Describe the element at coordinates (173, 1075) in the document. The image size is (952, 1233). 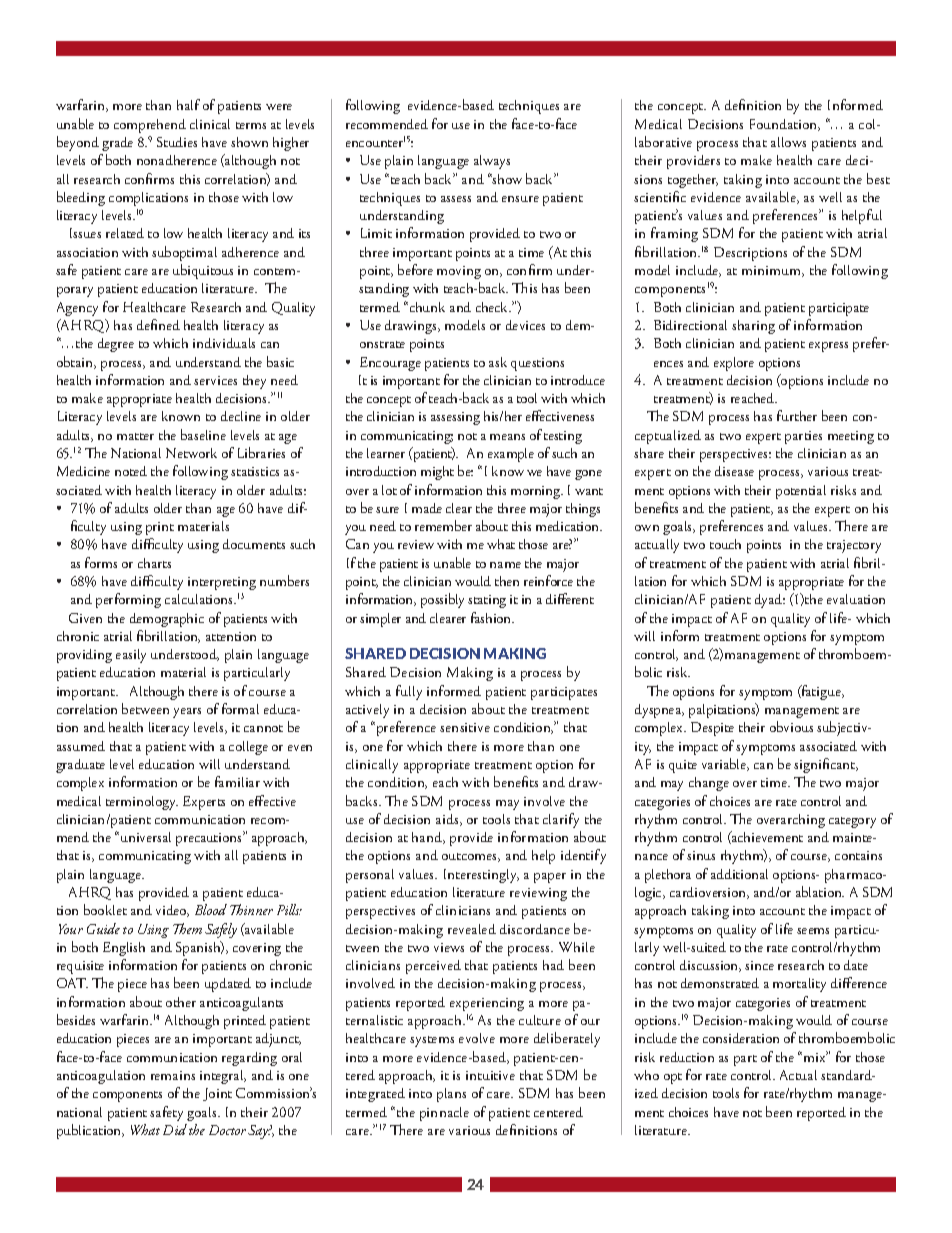
I see `remains` at that location.
